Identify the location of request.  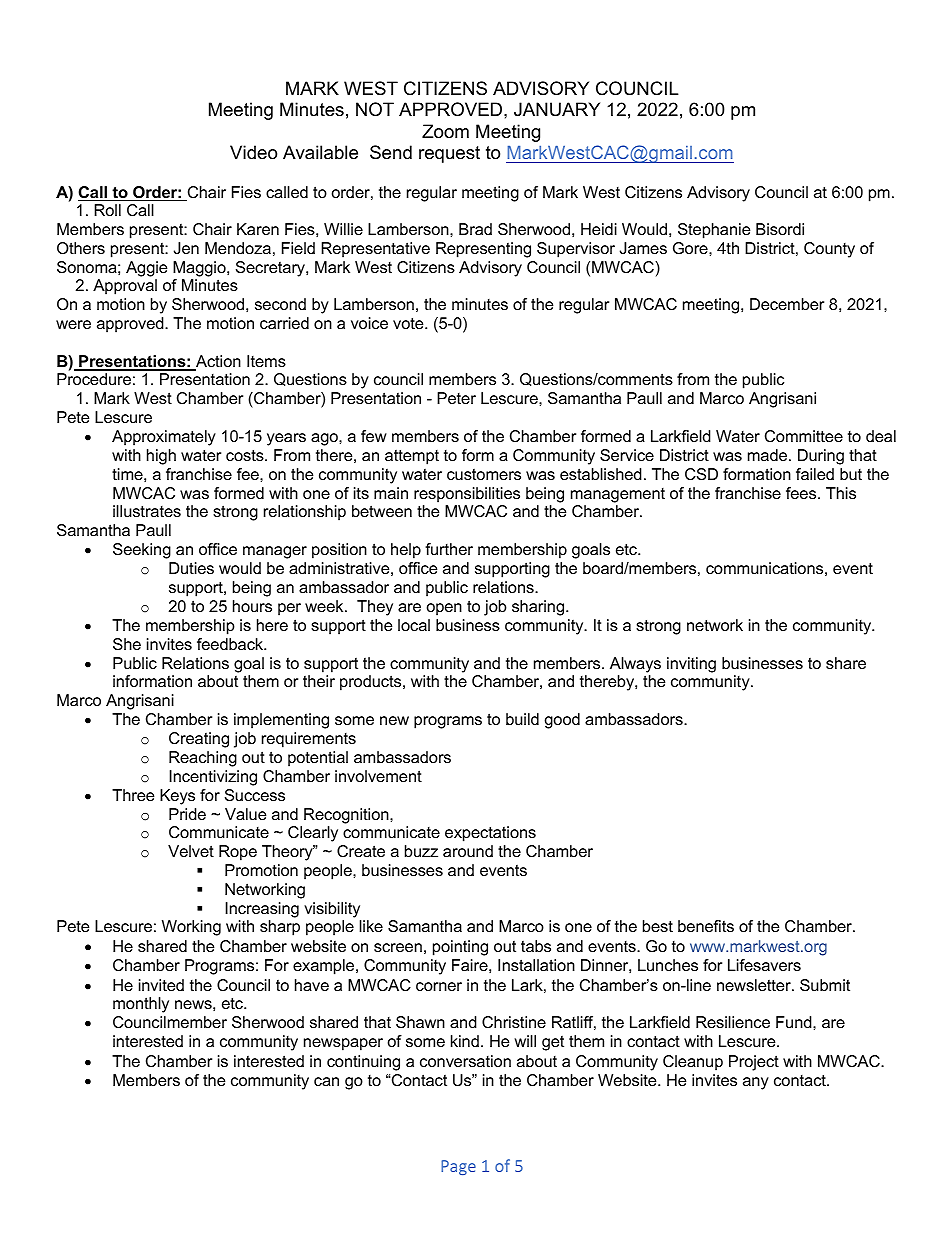
(449, 154).
